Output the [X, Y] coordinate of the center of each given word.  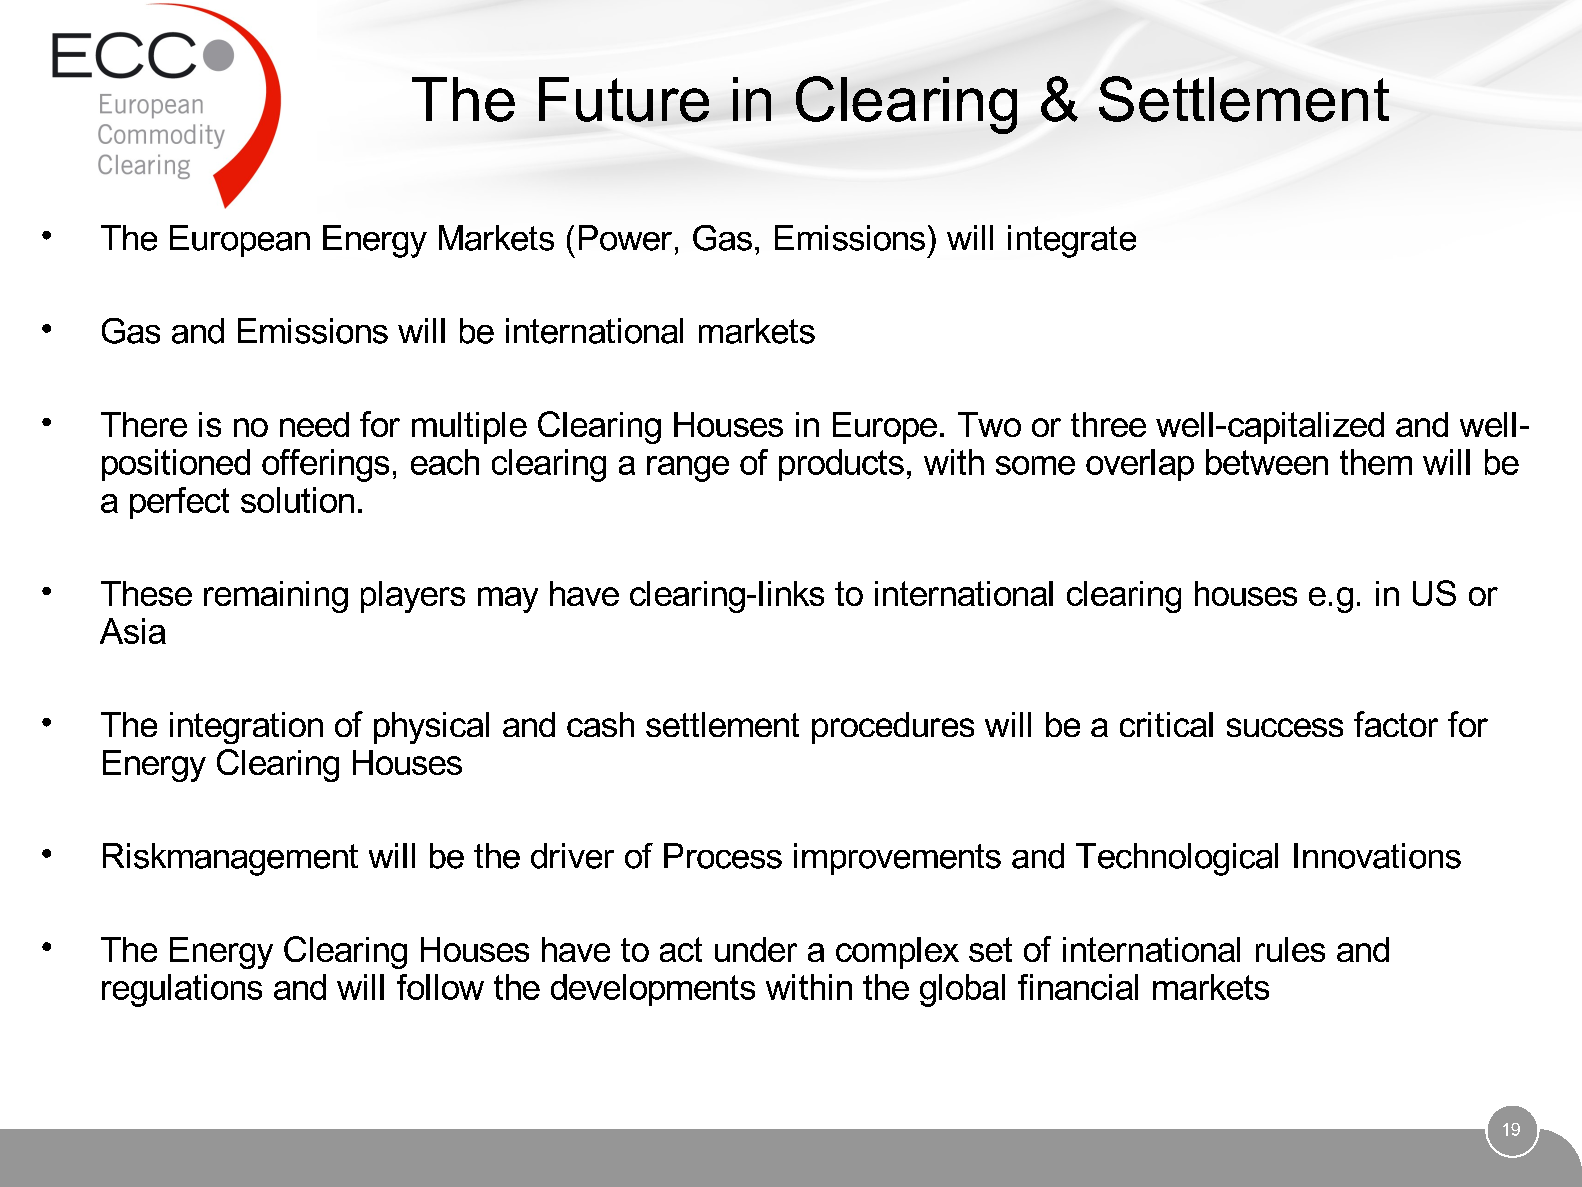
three [1108, 424]
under [756, 949]
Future [624, 99]
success [1285, 727]
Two [989, 424]
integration [246, 728]
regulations [182, 990]
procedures [893, 728]
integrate [1072, 241]
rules [1290, 949]
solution [297, 500]
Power [625, 238]
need [314, 424]
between [1267, 462]
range [688, 469]
